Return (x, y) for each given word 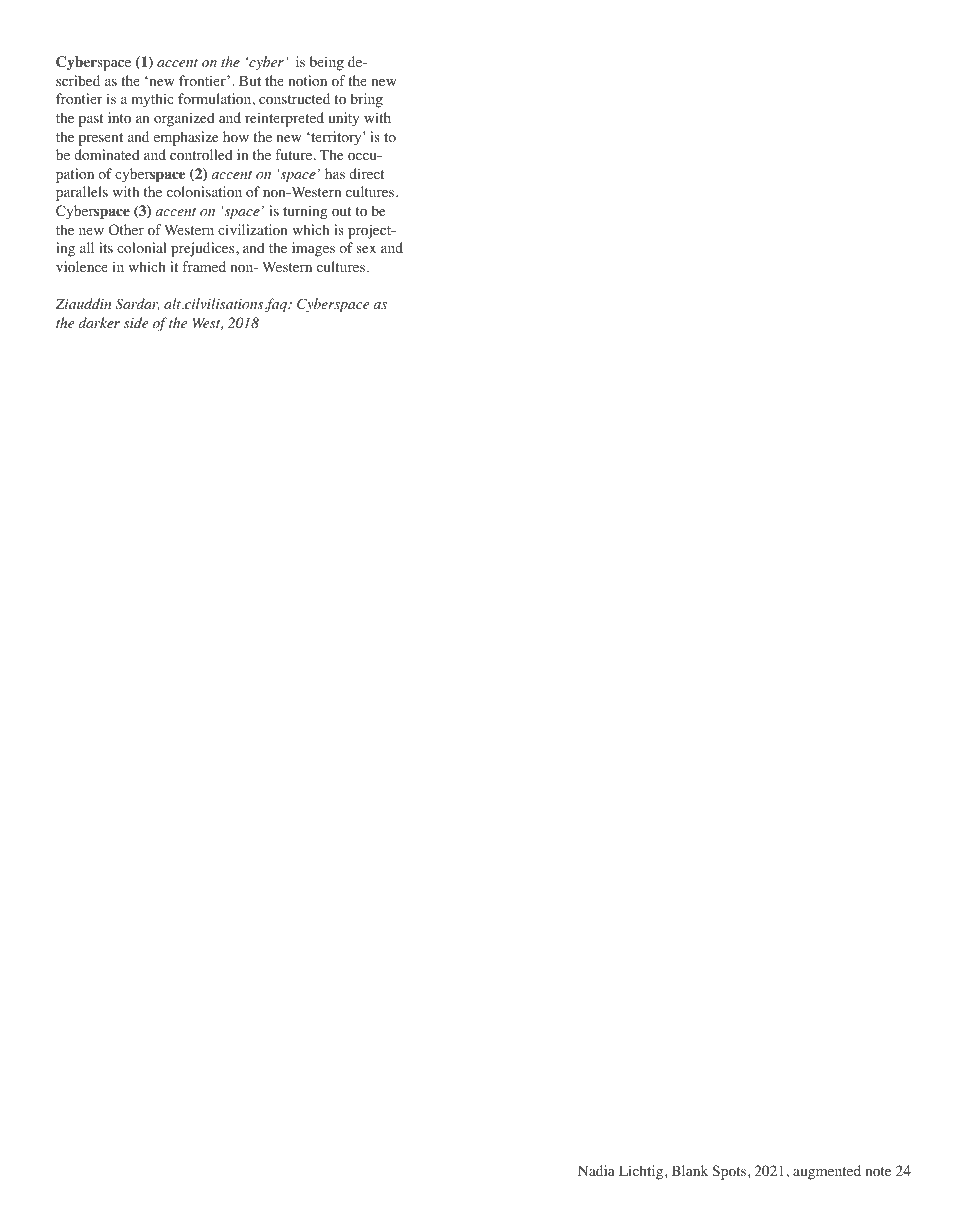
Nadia (596, 1170)
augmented (827, 1172)
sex (366, 249)
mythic (152, 100)
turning (305, 212)
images (313, 249)
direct (366, 173)
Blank (690, 1170)
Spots (730, 1172)
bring (366, 100)
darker (99, 322)
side (136, 322)
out (341, 212)
